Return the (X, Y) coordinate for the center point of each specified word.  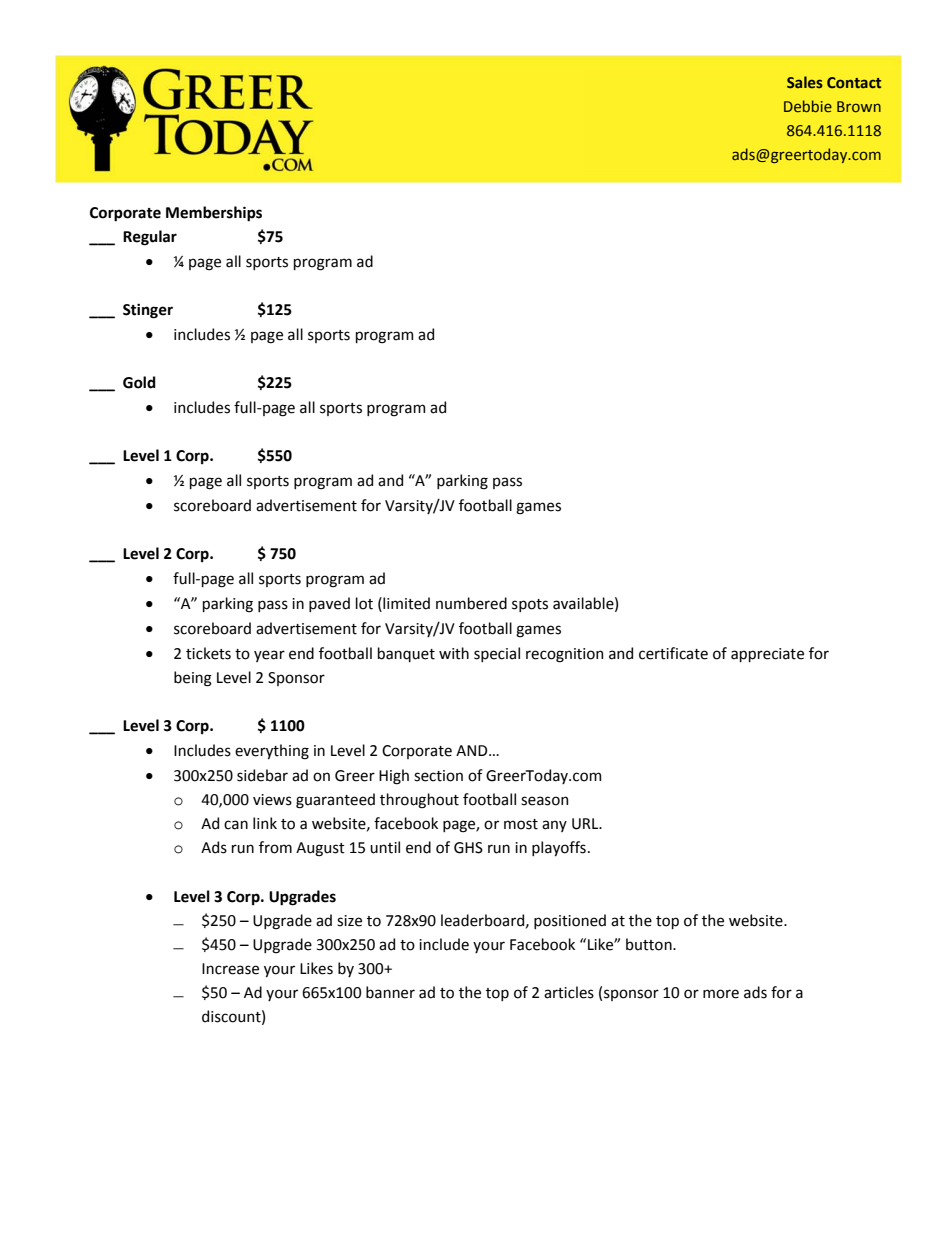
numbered (471, 603)
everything (272, 752)
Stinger (148, 311)
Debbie (808, 106)
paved (329, 604)
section (438, 776)
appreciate (767, 655)
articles (569, 992)
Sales (805, 82)
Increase (230, 969)
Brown (859, 106)
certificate (673, 653)
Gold (139, 382)
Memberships (214, 214)
